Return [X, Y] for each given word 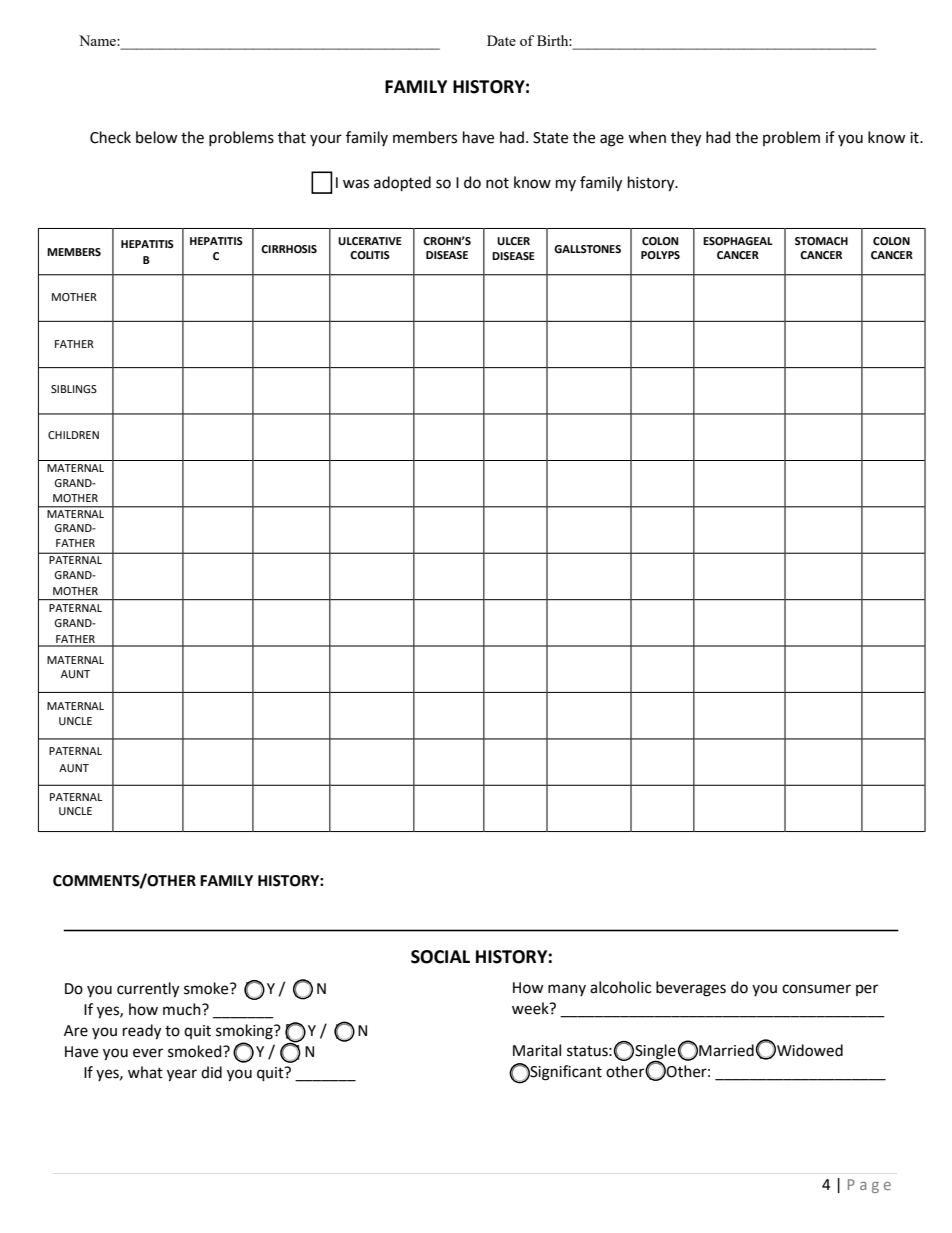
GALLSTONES [587, 249]
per [867, 990]
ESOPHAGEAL [738, 241]
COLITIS [370, 255]
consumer [816, 989]
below [157, 137]
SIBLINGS [74, 389]
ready [142, 1032]
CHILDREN [73, 435]
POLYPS [660, 255]
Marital [537, 1050]
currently [148, 990]
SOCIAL [440, 957]
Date [501, 40]
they [686, 139]
